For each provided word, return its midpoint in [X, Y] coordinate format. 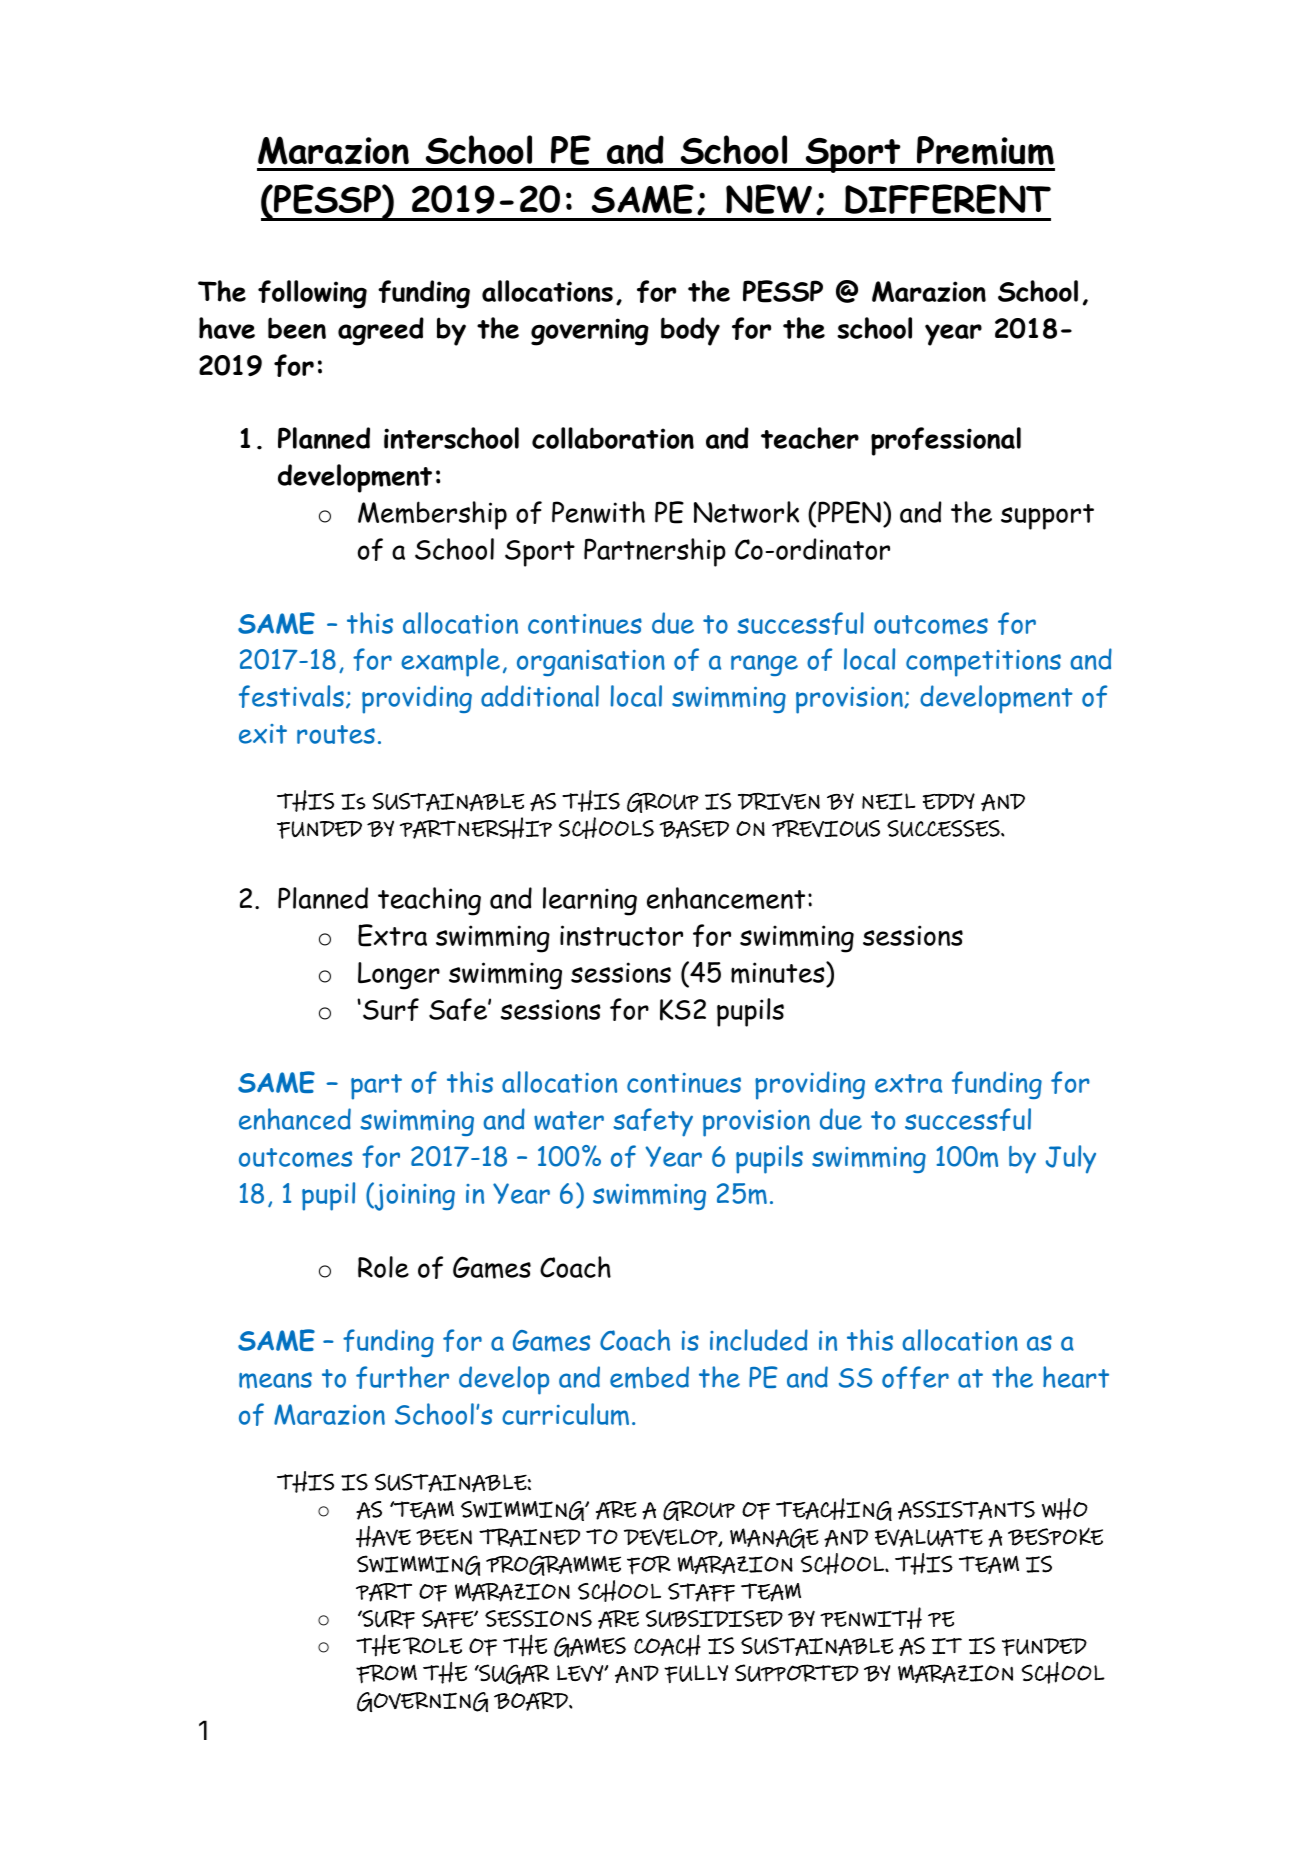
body [690, 331]
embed [649, 1377]
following [312, 294]
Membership [432, 515]
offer [915, 1377]
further [402, 1377]
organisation [591, 663]
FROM [386, 1674]
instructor [621, 935]
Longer [399, 976]
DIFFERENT [948, 199]
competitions [983, 663]
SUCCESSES [944, 828]
